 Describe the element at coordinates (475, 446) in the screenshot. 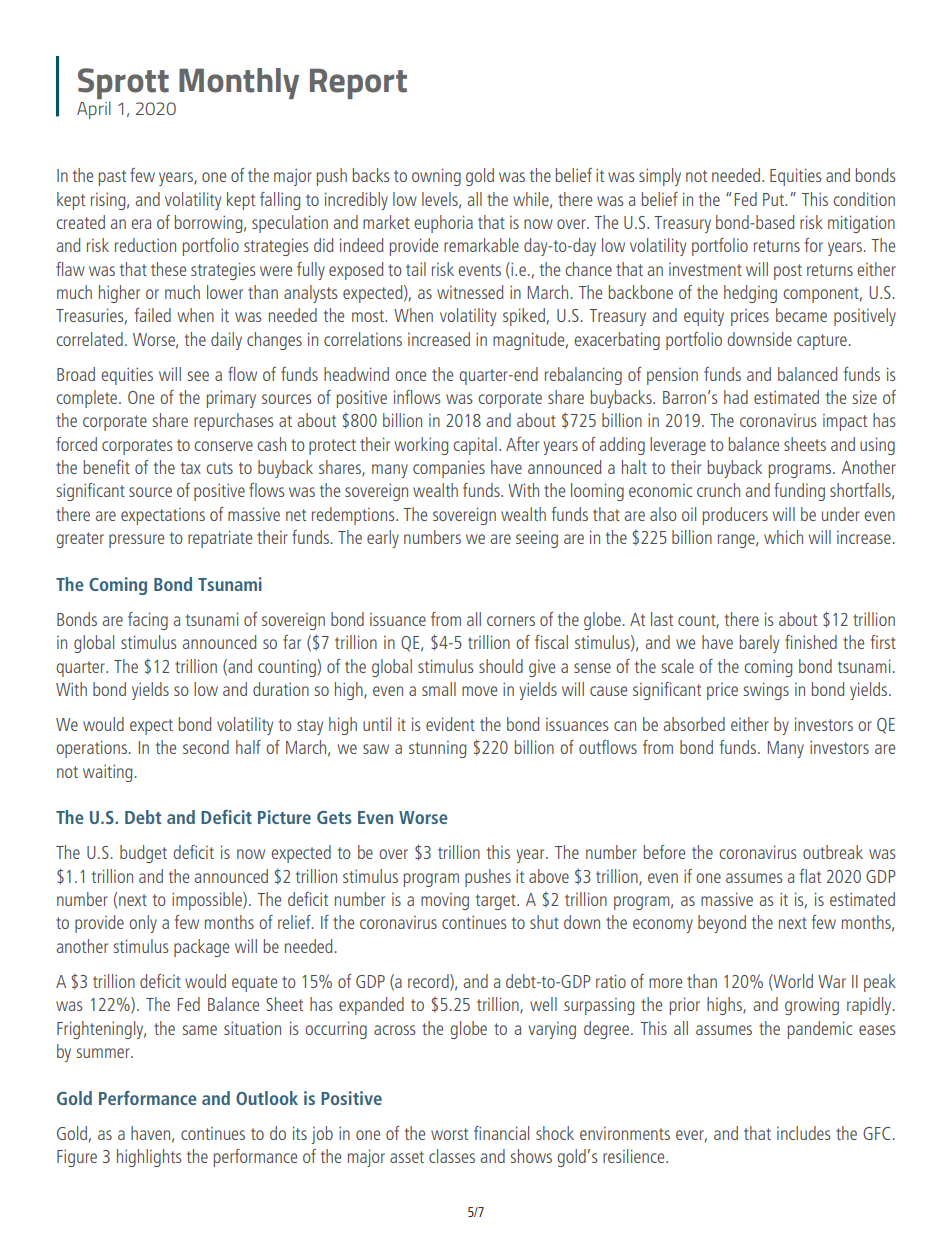

I see `capital` at that location.
